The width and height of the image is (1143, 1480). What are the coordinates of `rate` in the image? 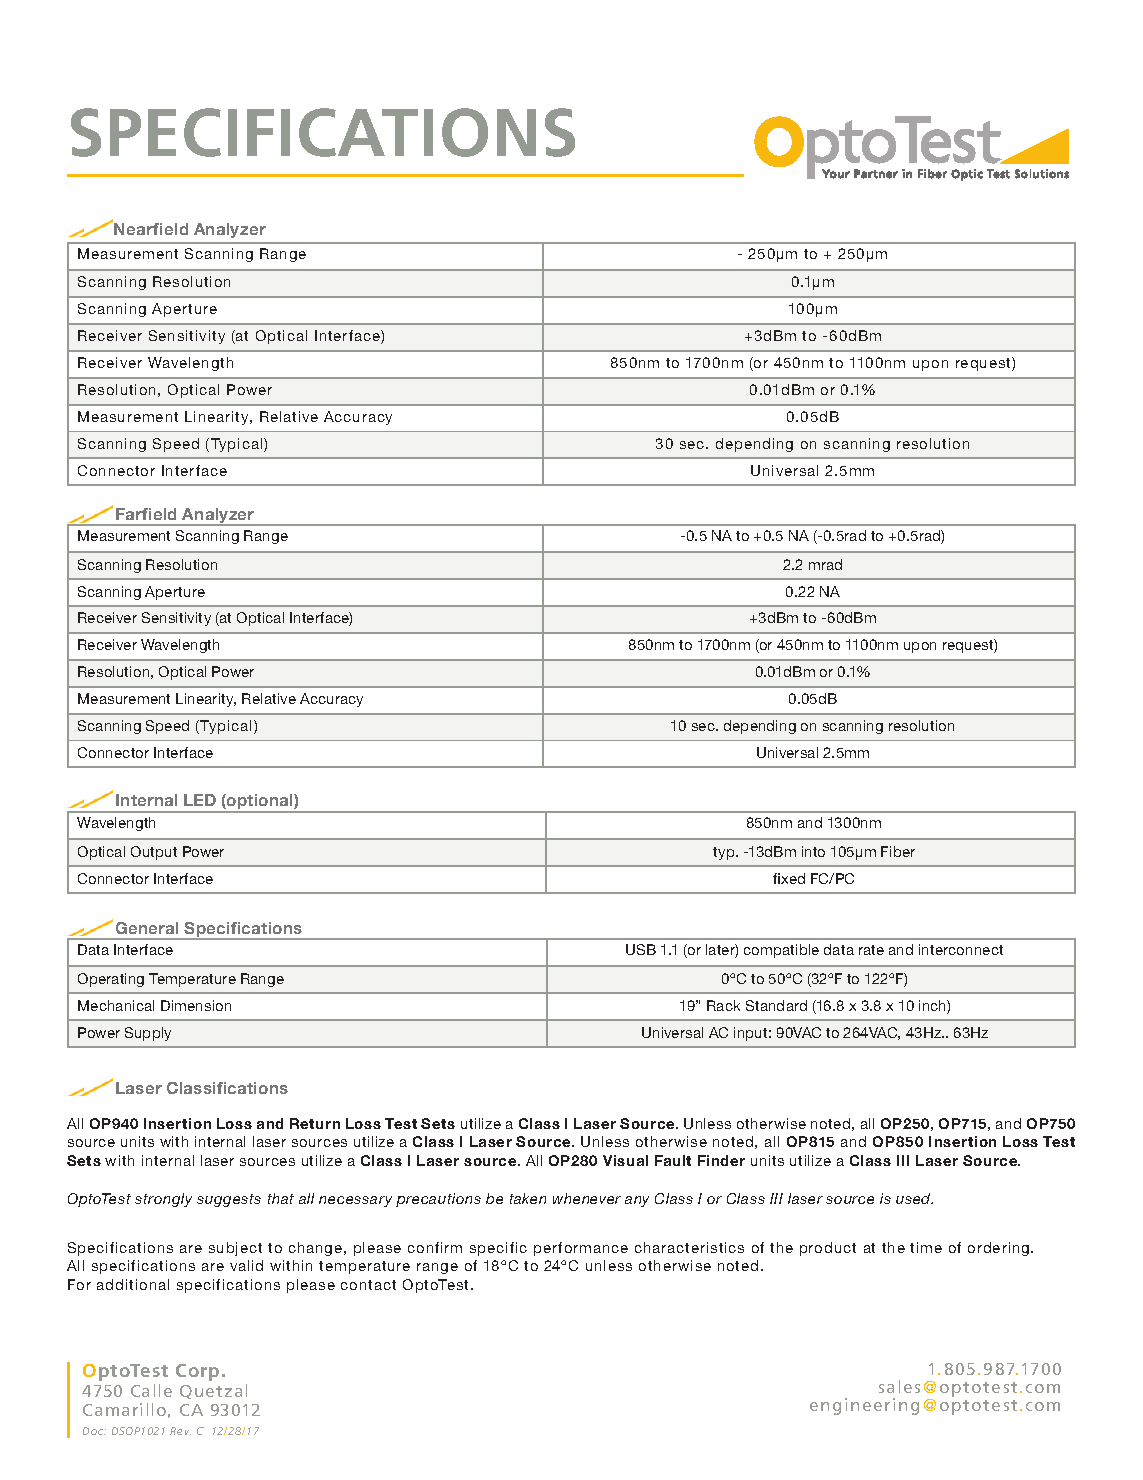 It's located at (871, 950).
